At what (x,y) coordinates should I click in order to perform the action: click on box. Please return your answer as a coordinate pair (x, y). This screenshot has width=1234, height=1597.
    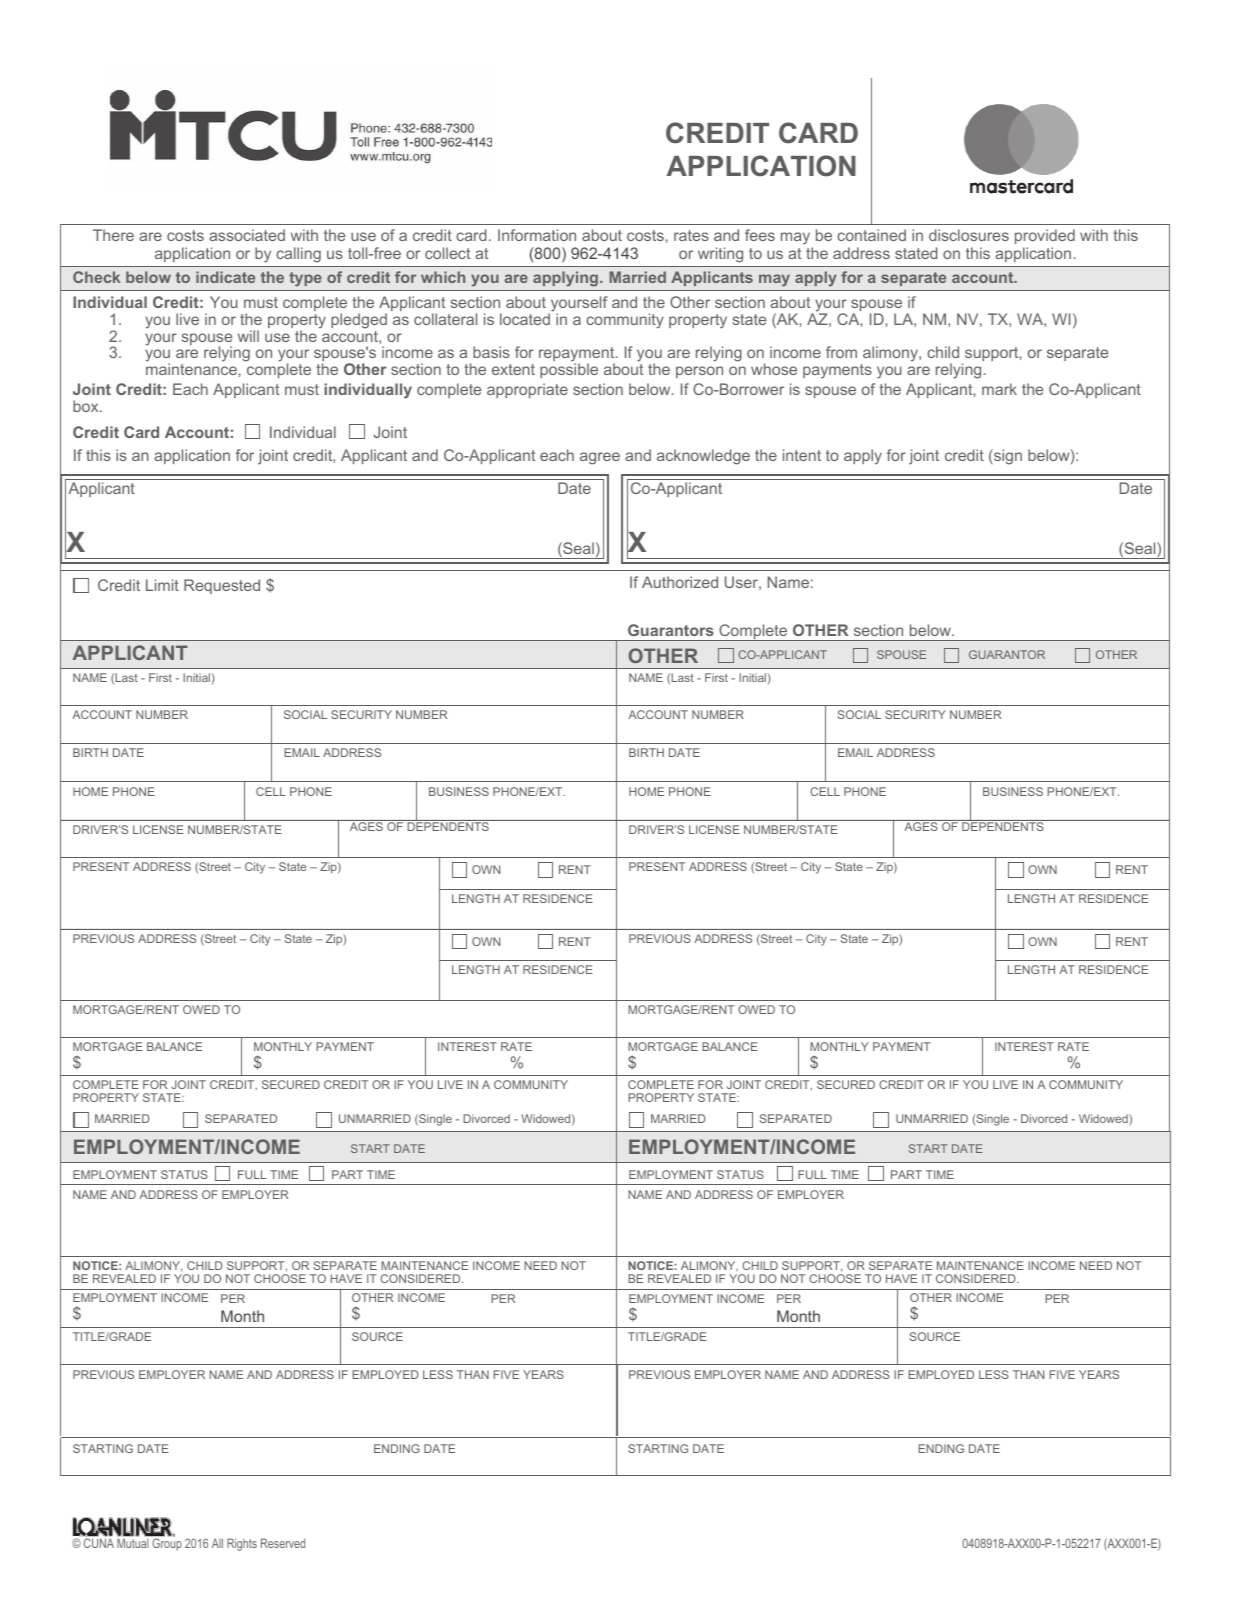
    Looking at the image, I should click on (87, 406).
